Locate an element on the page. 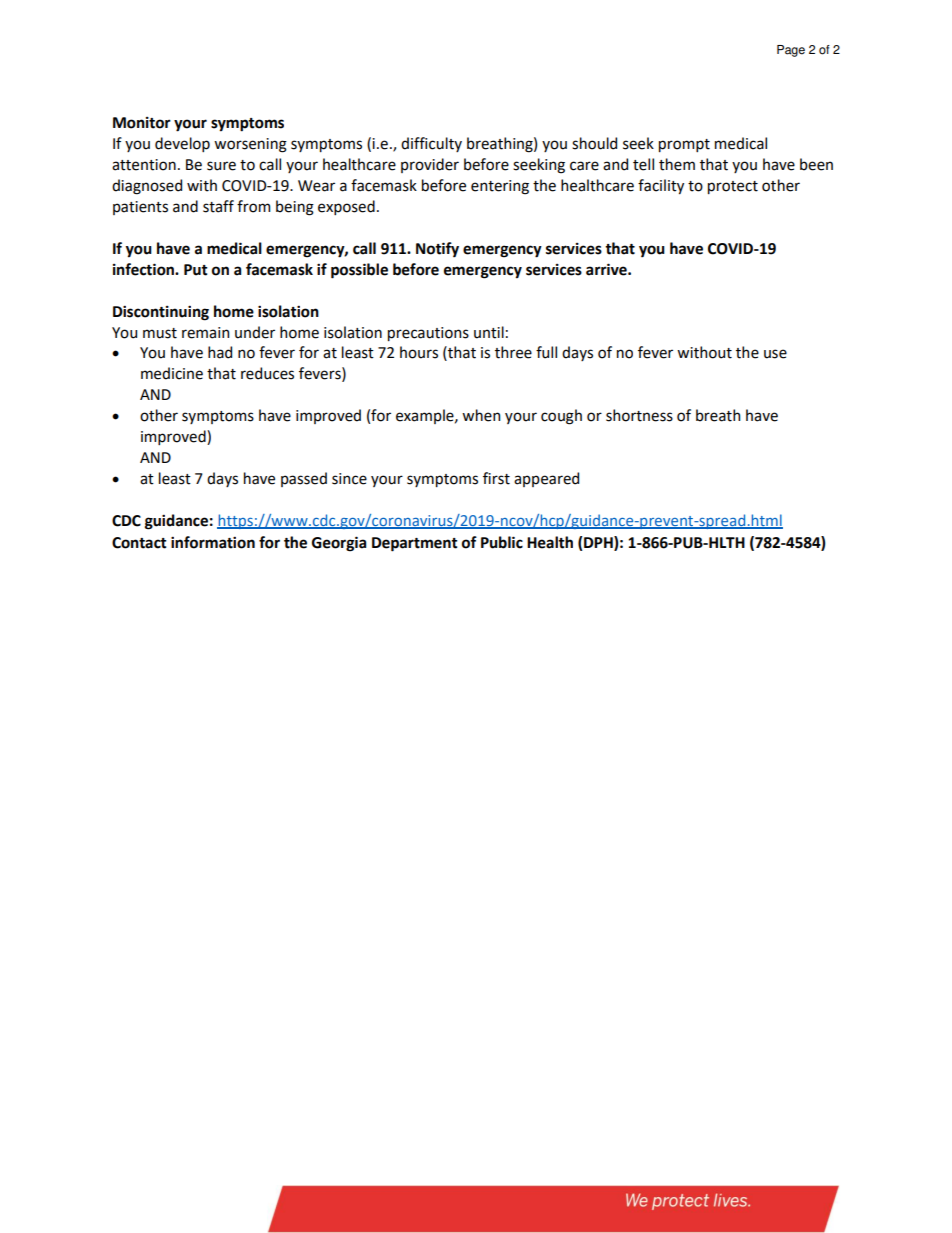  Public is located at coordinates (502, 542).
